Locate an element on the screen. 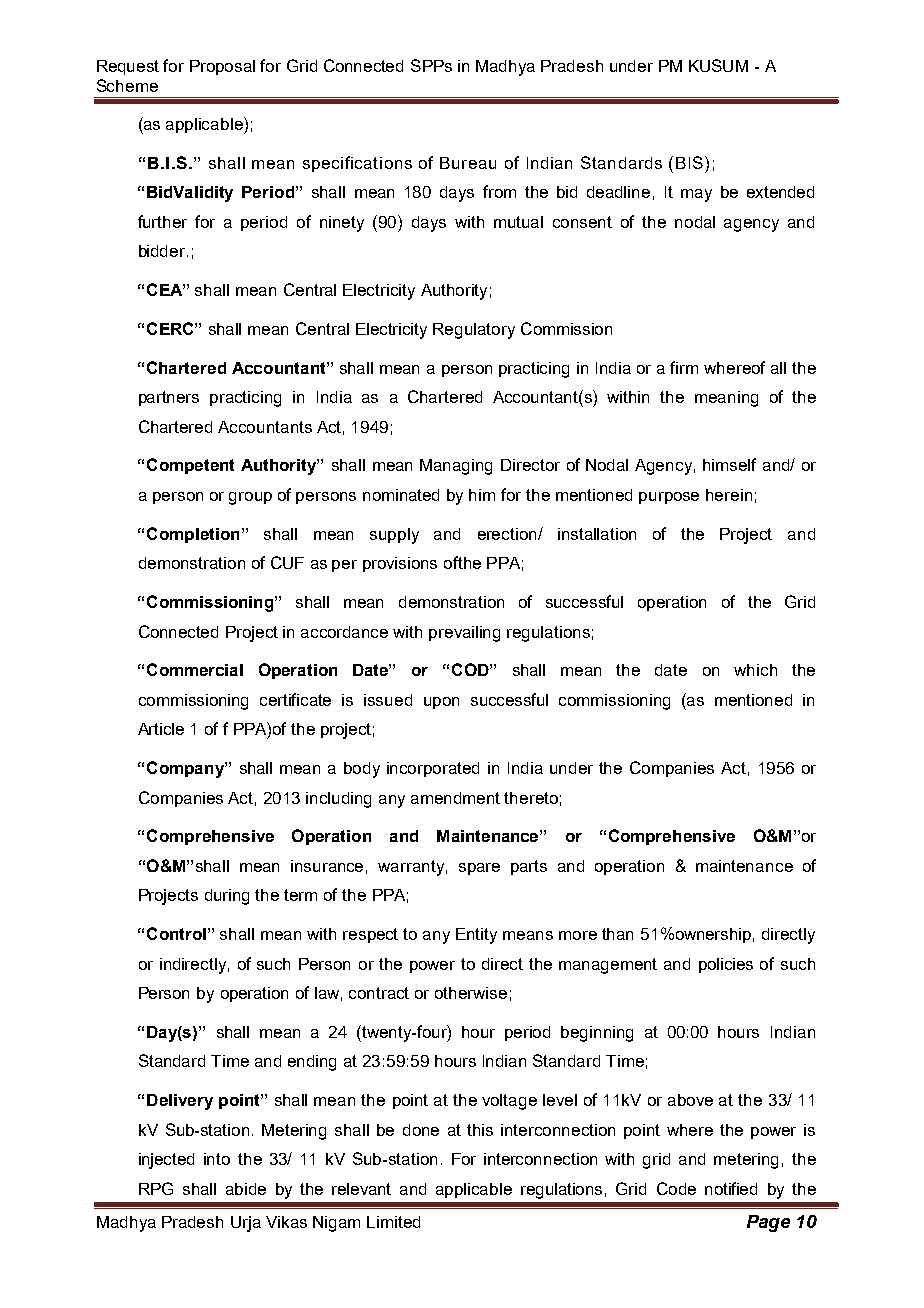 This screenshot has width=924, height=1308. which is located at coordinates (755, 670).
